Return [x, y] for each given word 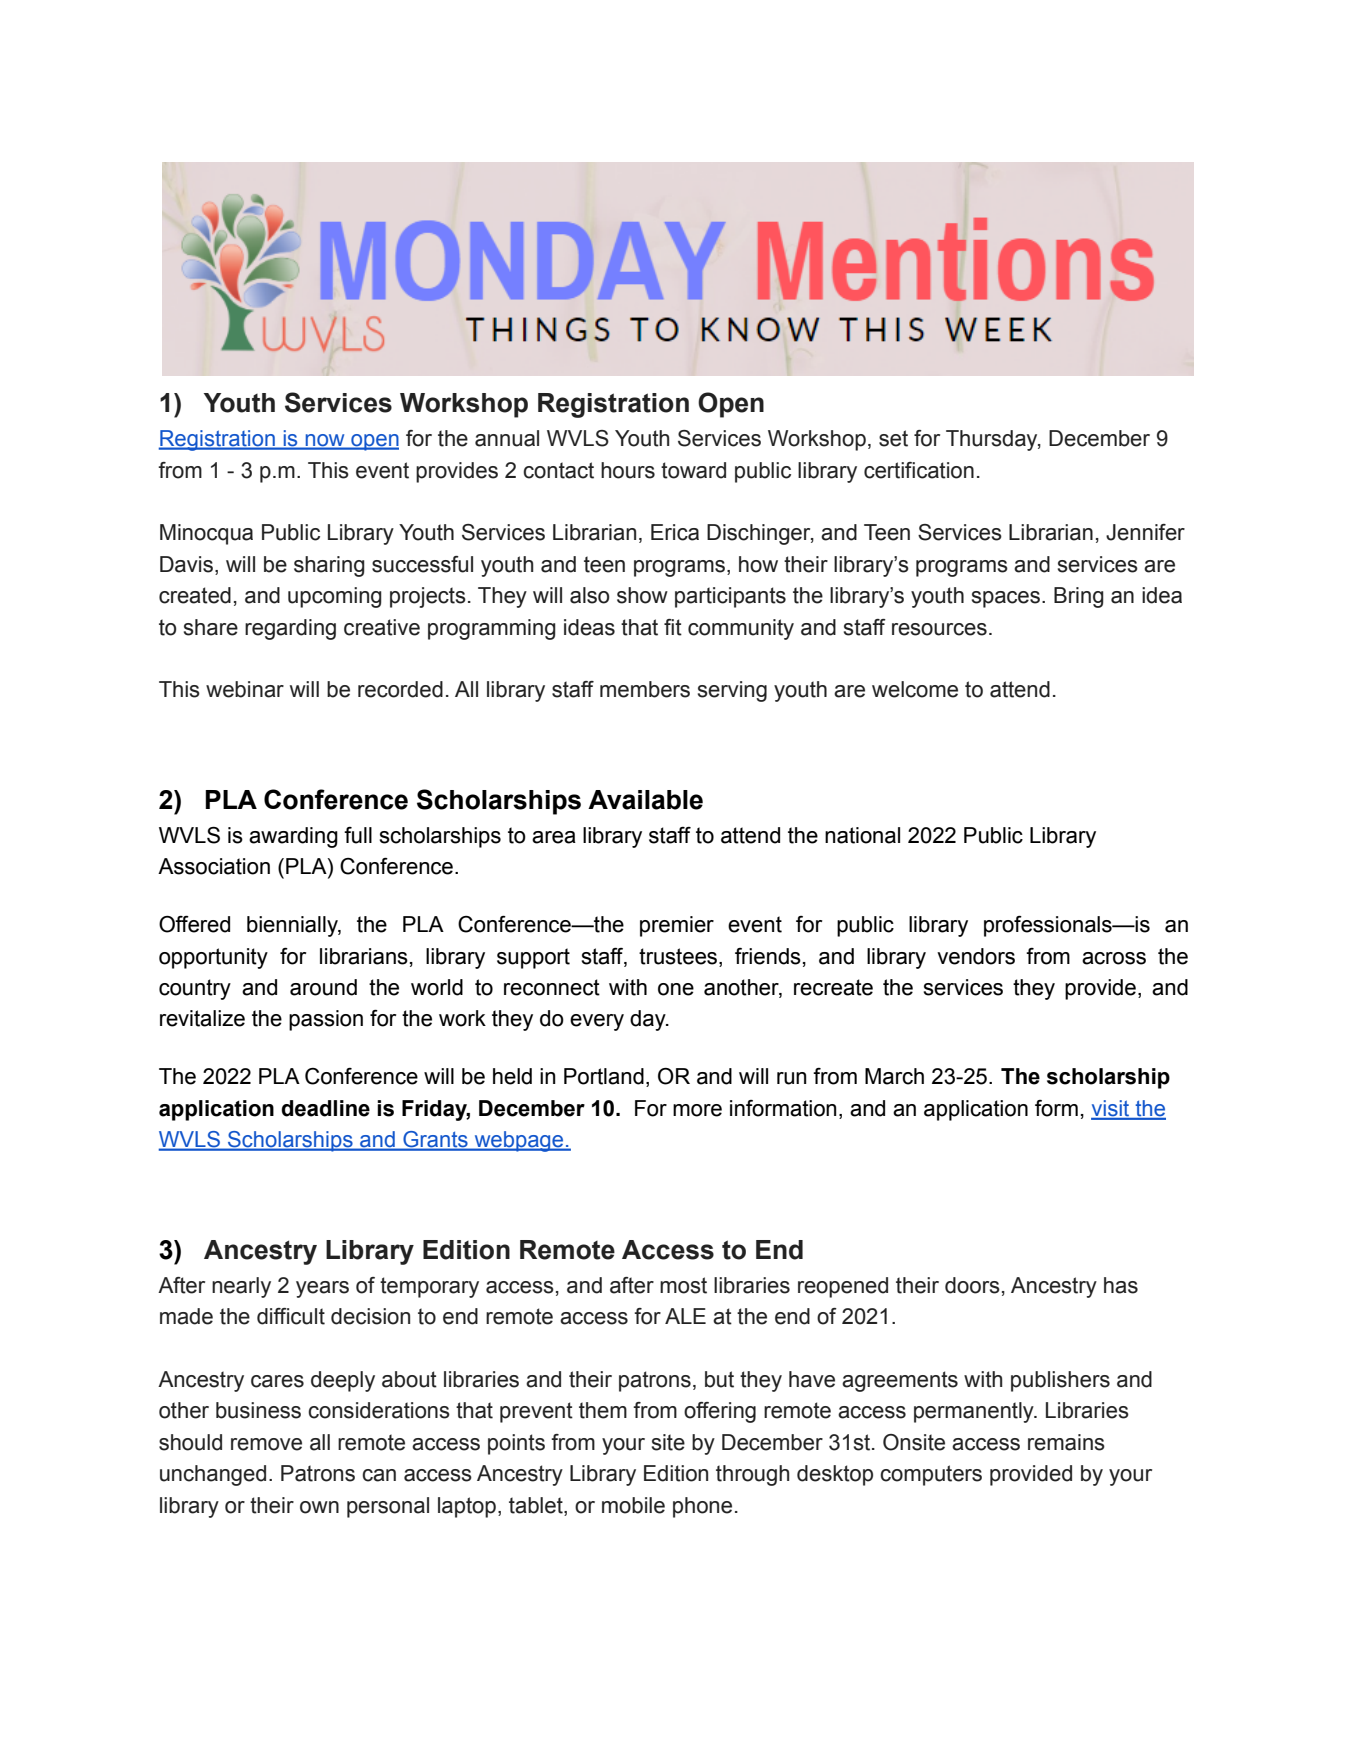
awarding [293, 837]
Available [645, 800]
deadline [325, 1108]
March [894, 1076]
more [697, 1110]
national [862, 835]
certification [919, 470]
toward [693, 470]
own [319, 1507]
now [325, 441]
